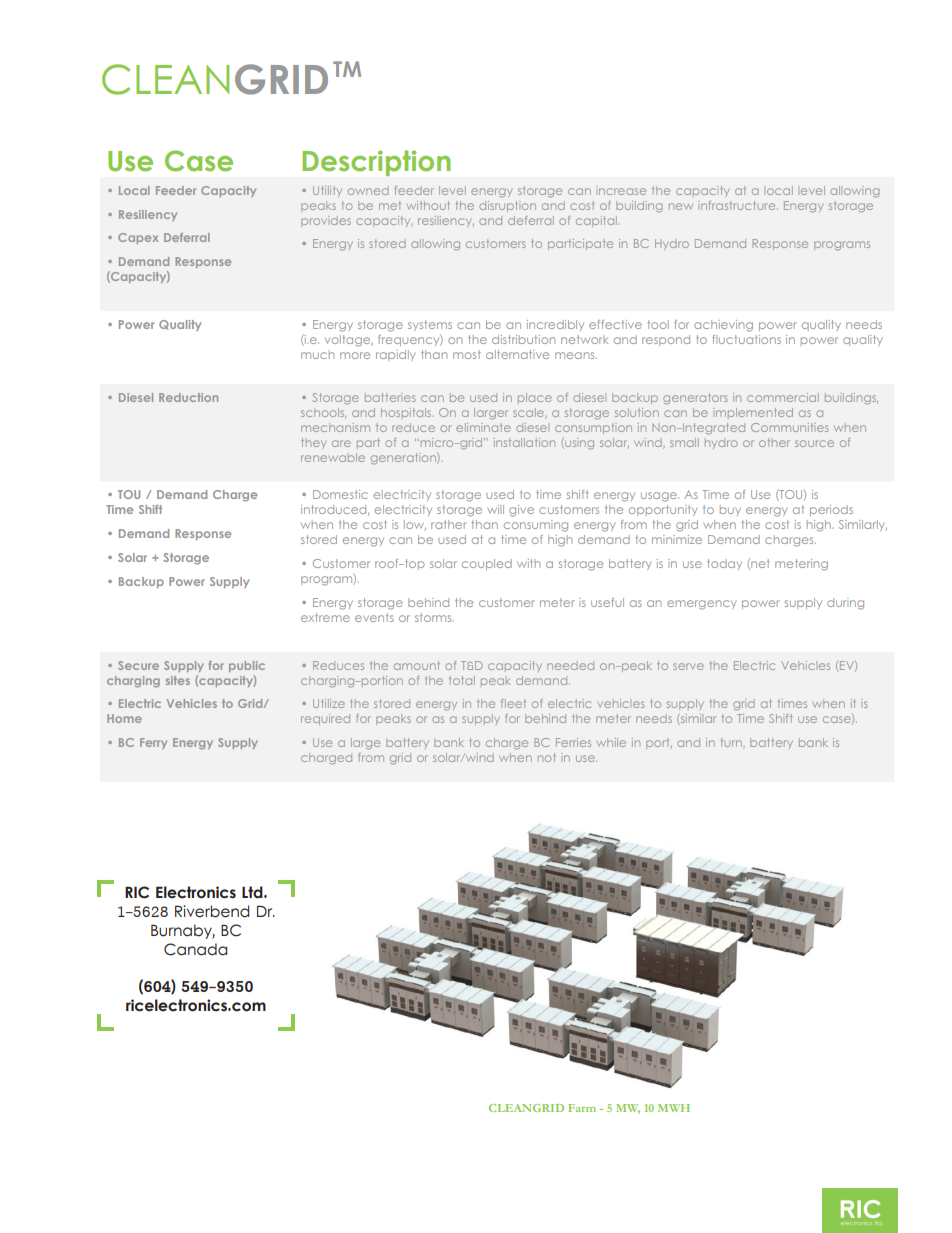 The image size is (952, 1233). I want to click on fluctuations, so click(746, 339).
